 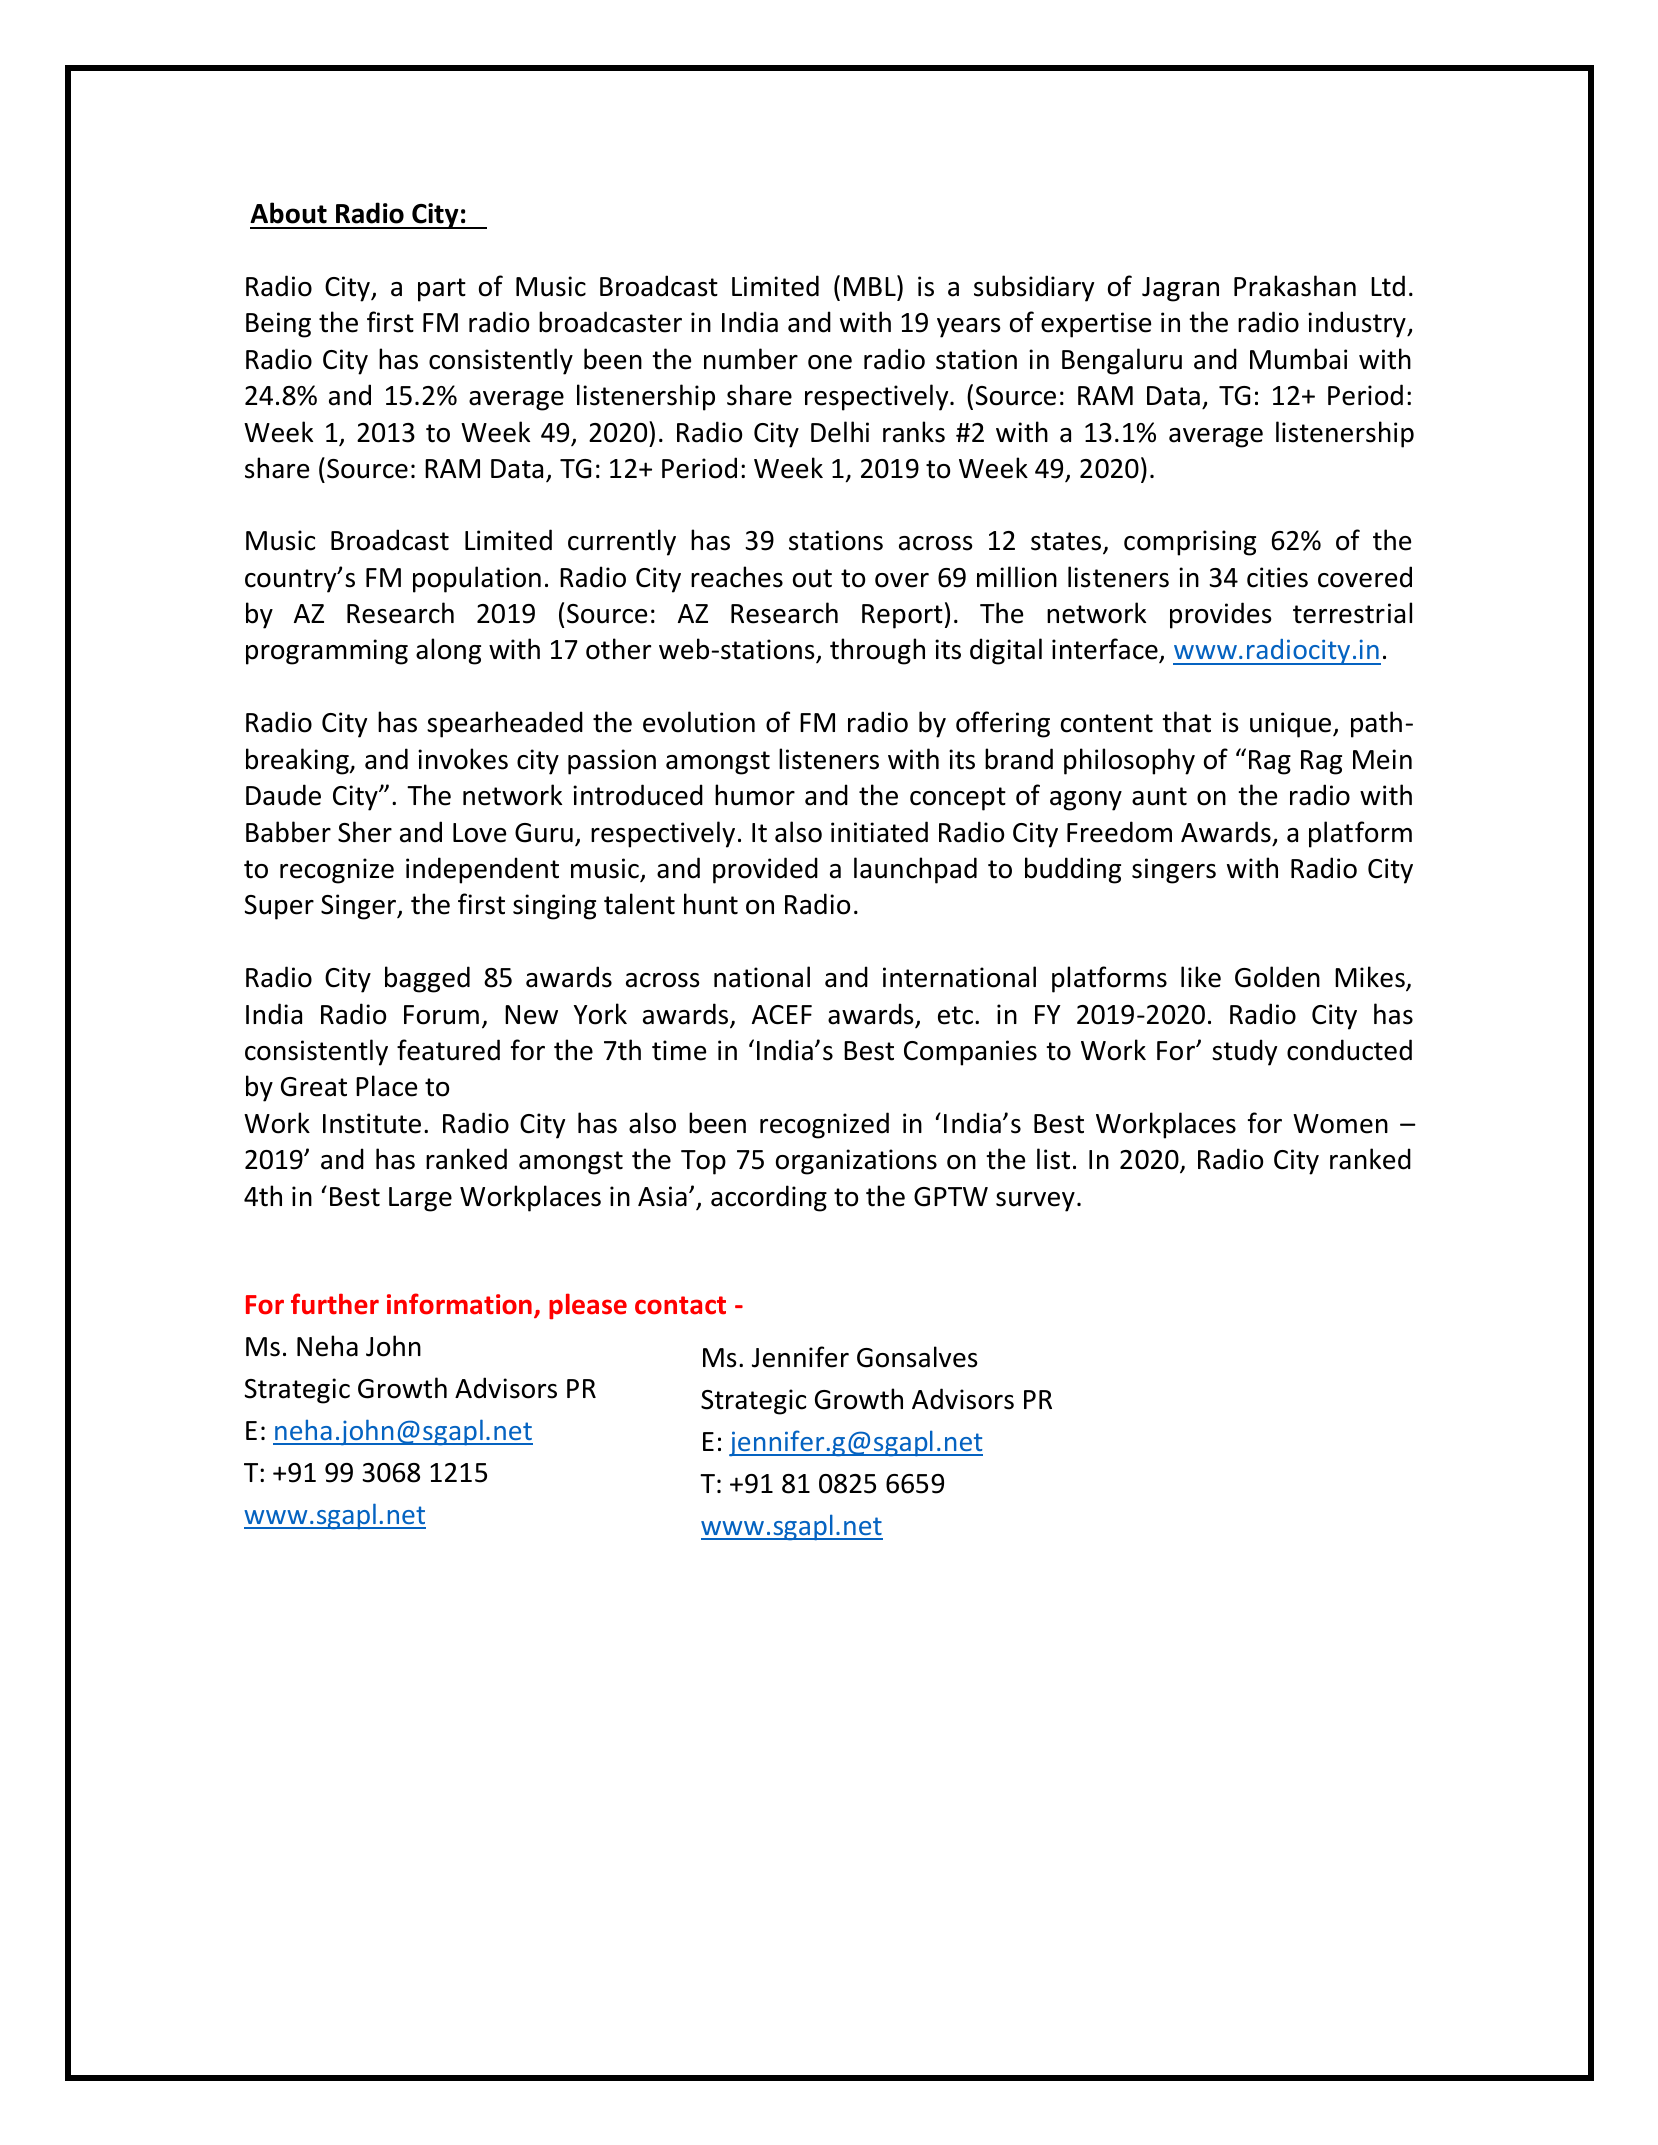 What do you see at coordinates (442, 290) in the page?
I see `part` at bounding box center [442, 290].
